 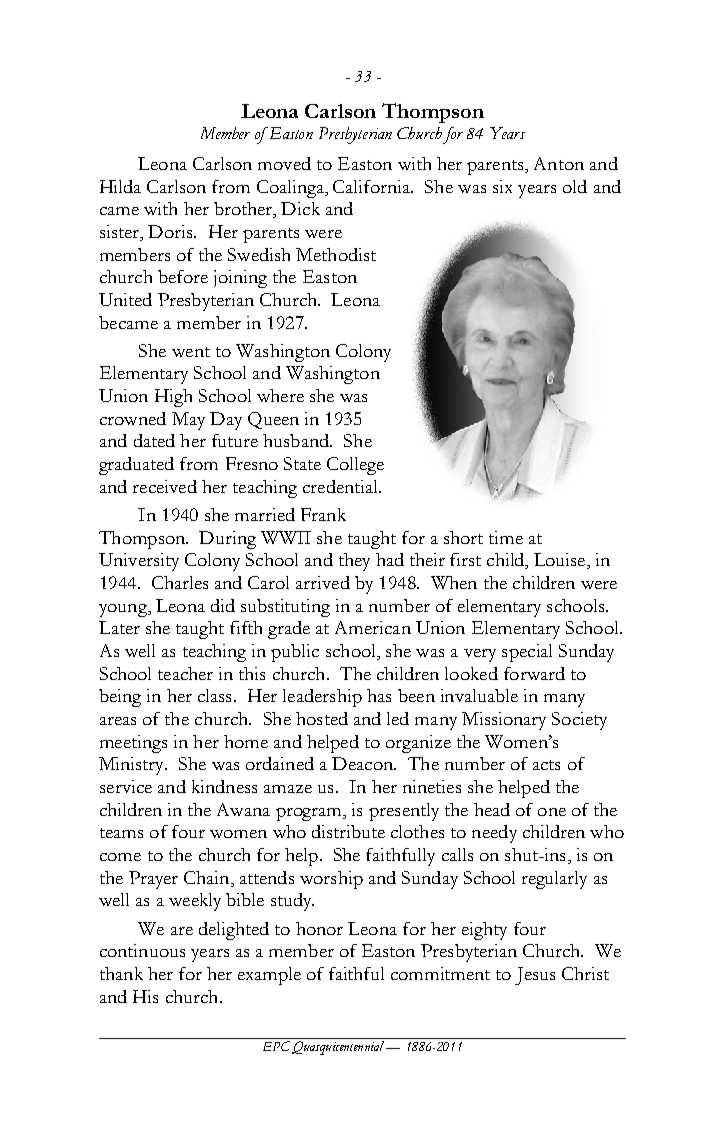 I want to click on six, so click(x=502, y=186).
